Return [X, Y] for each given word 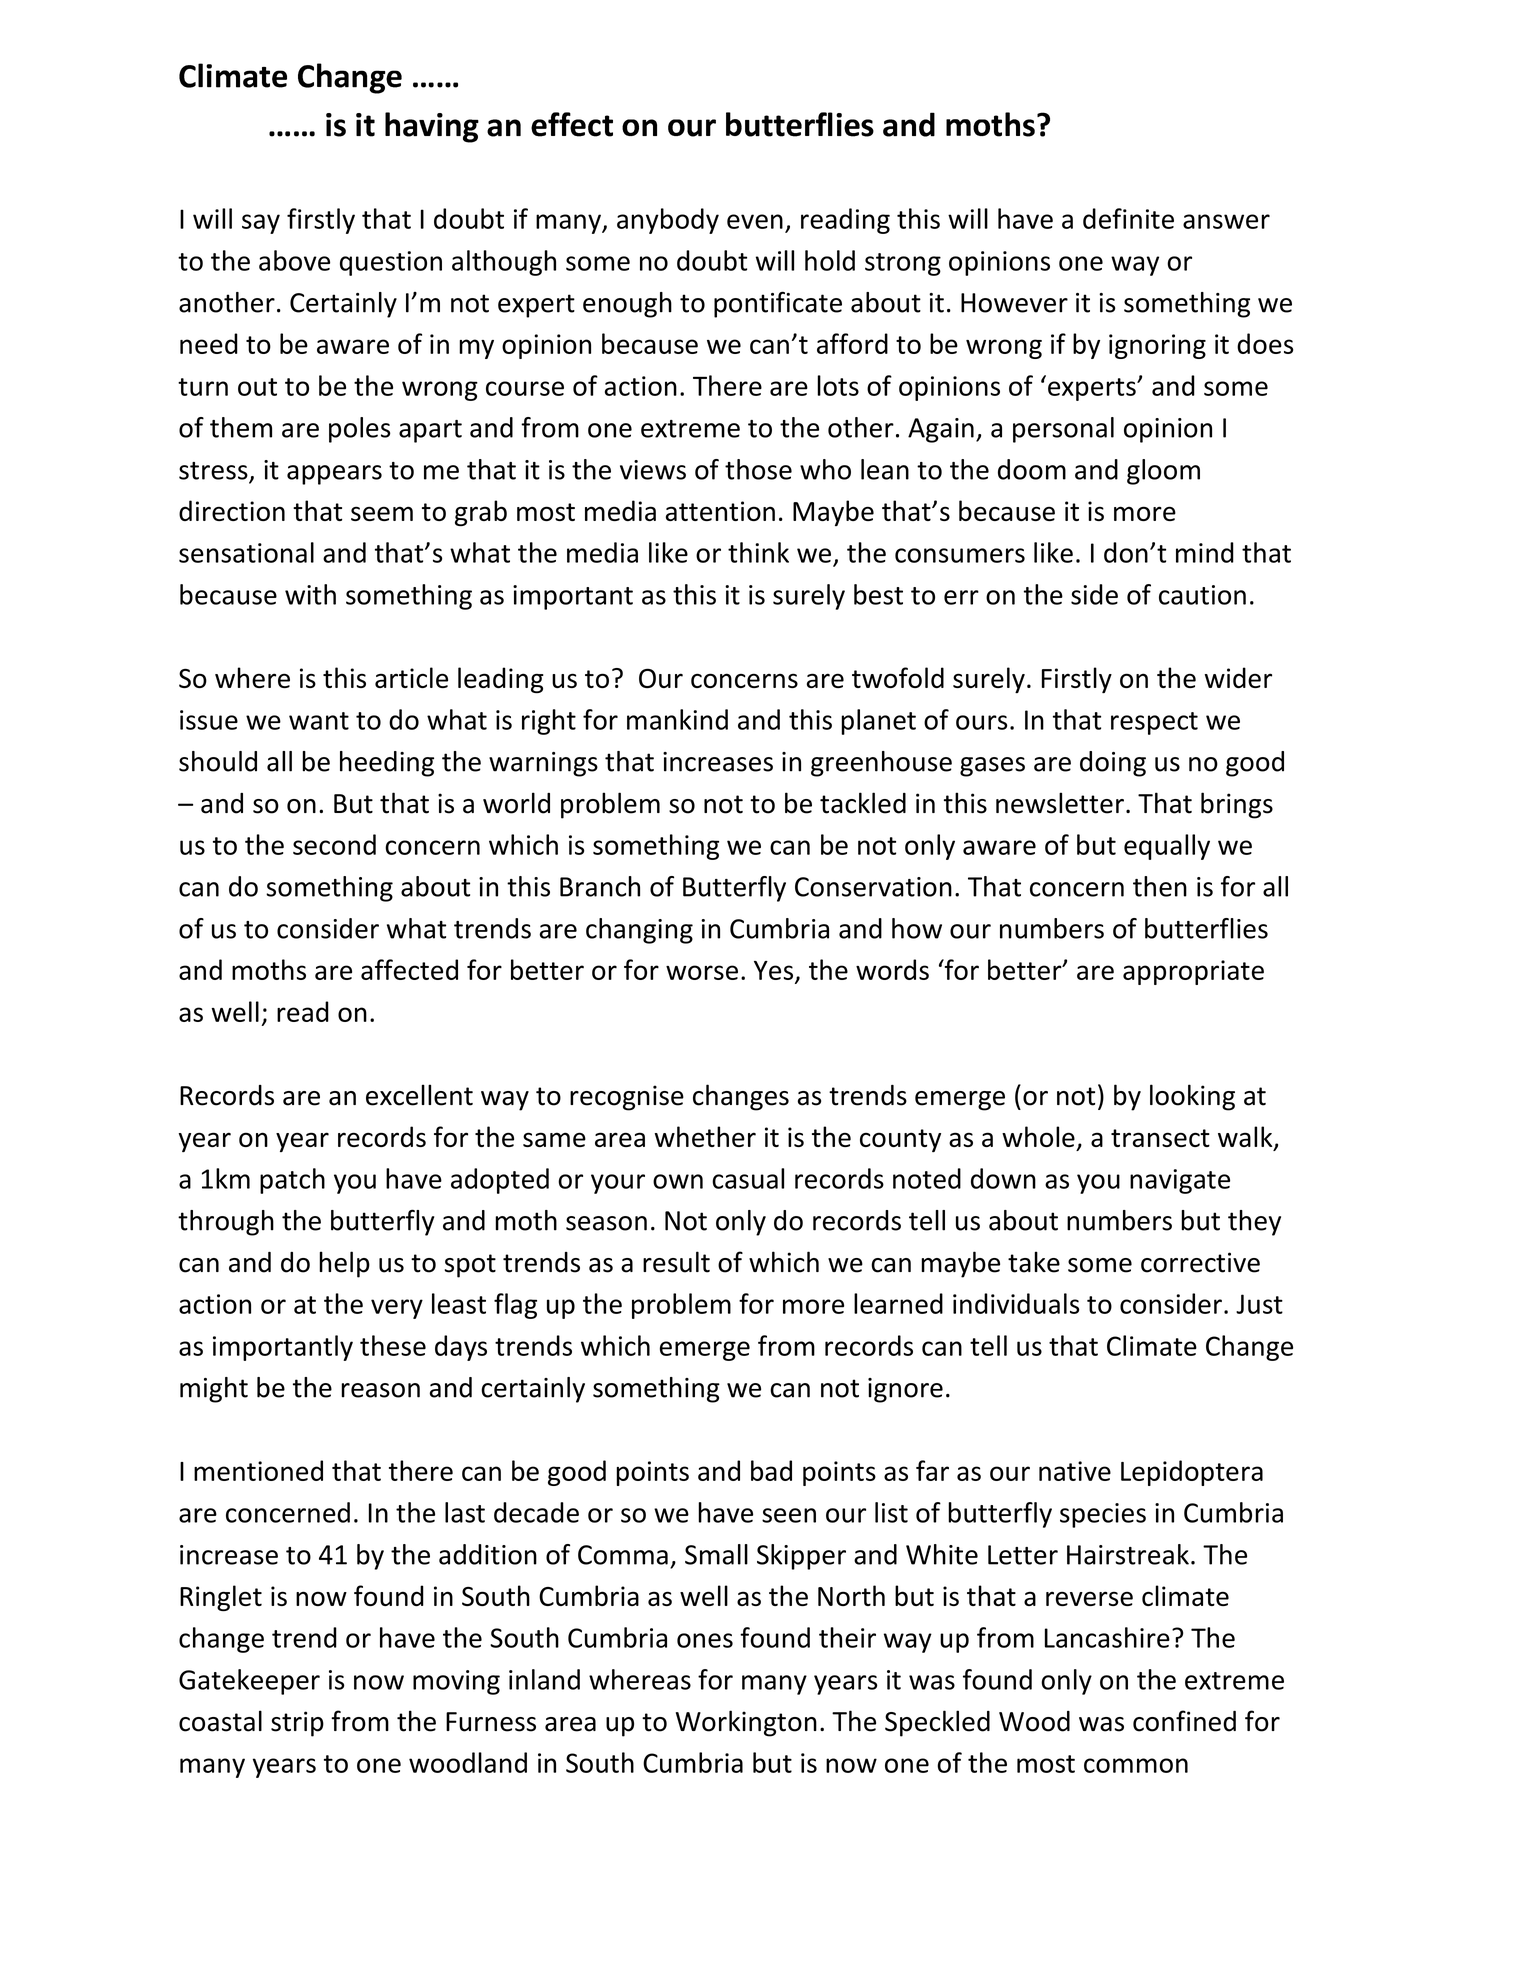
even [755, 221]
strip [297, 1724]
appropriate [1193, 972]
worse [702, 972]
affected [409, 969]
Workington [746, 1723]
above [294, 260]
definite [1128, 218]
